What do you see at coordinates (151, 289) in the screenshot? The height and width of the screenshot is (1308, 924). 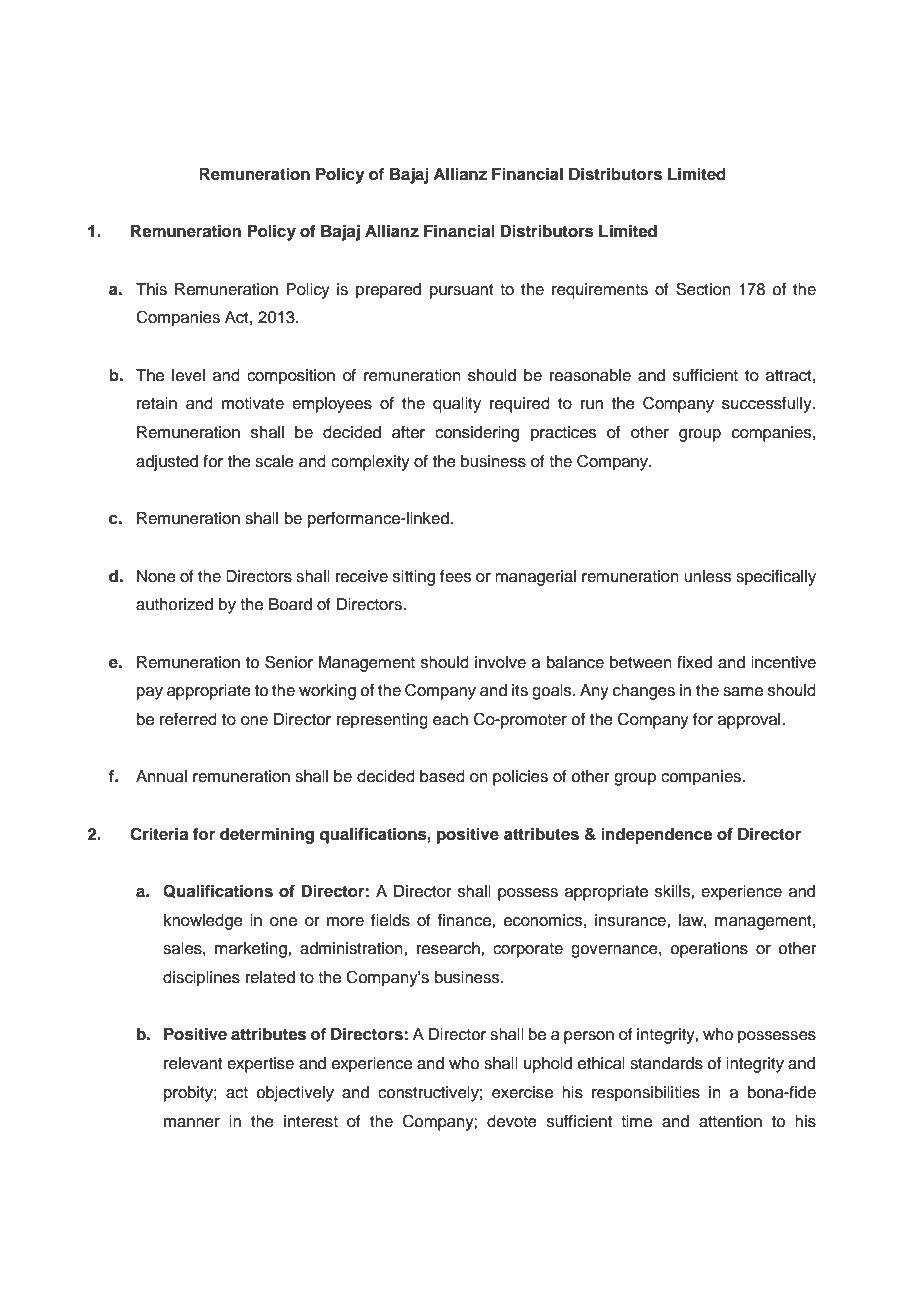 I see `This` at bounding box center [151, 289].
